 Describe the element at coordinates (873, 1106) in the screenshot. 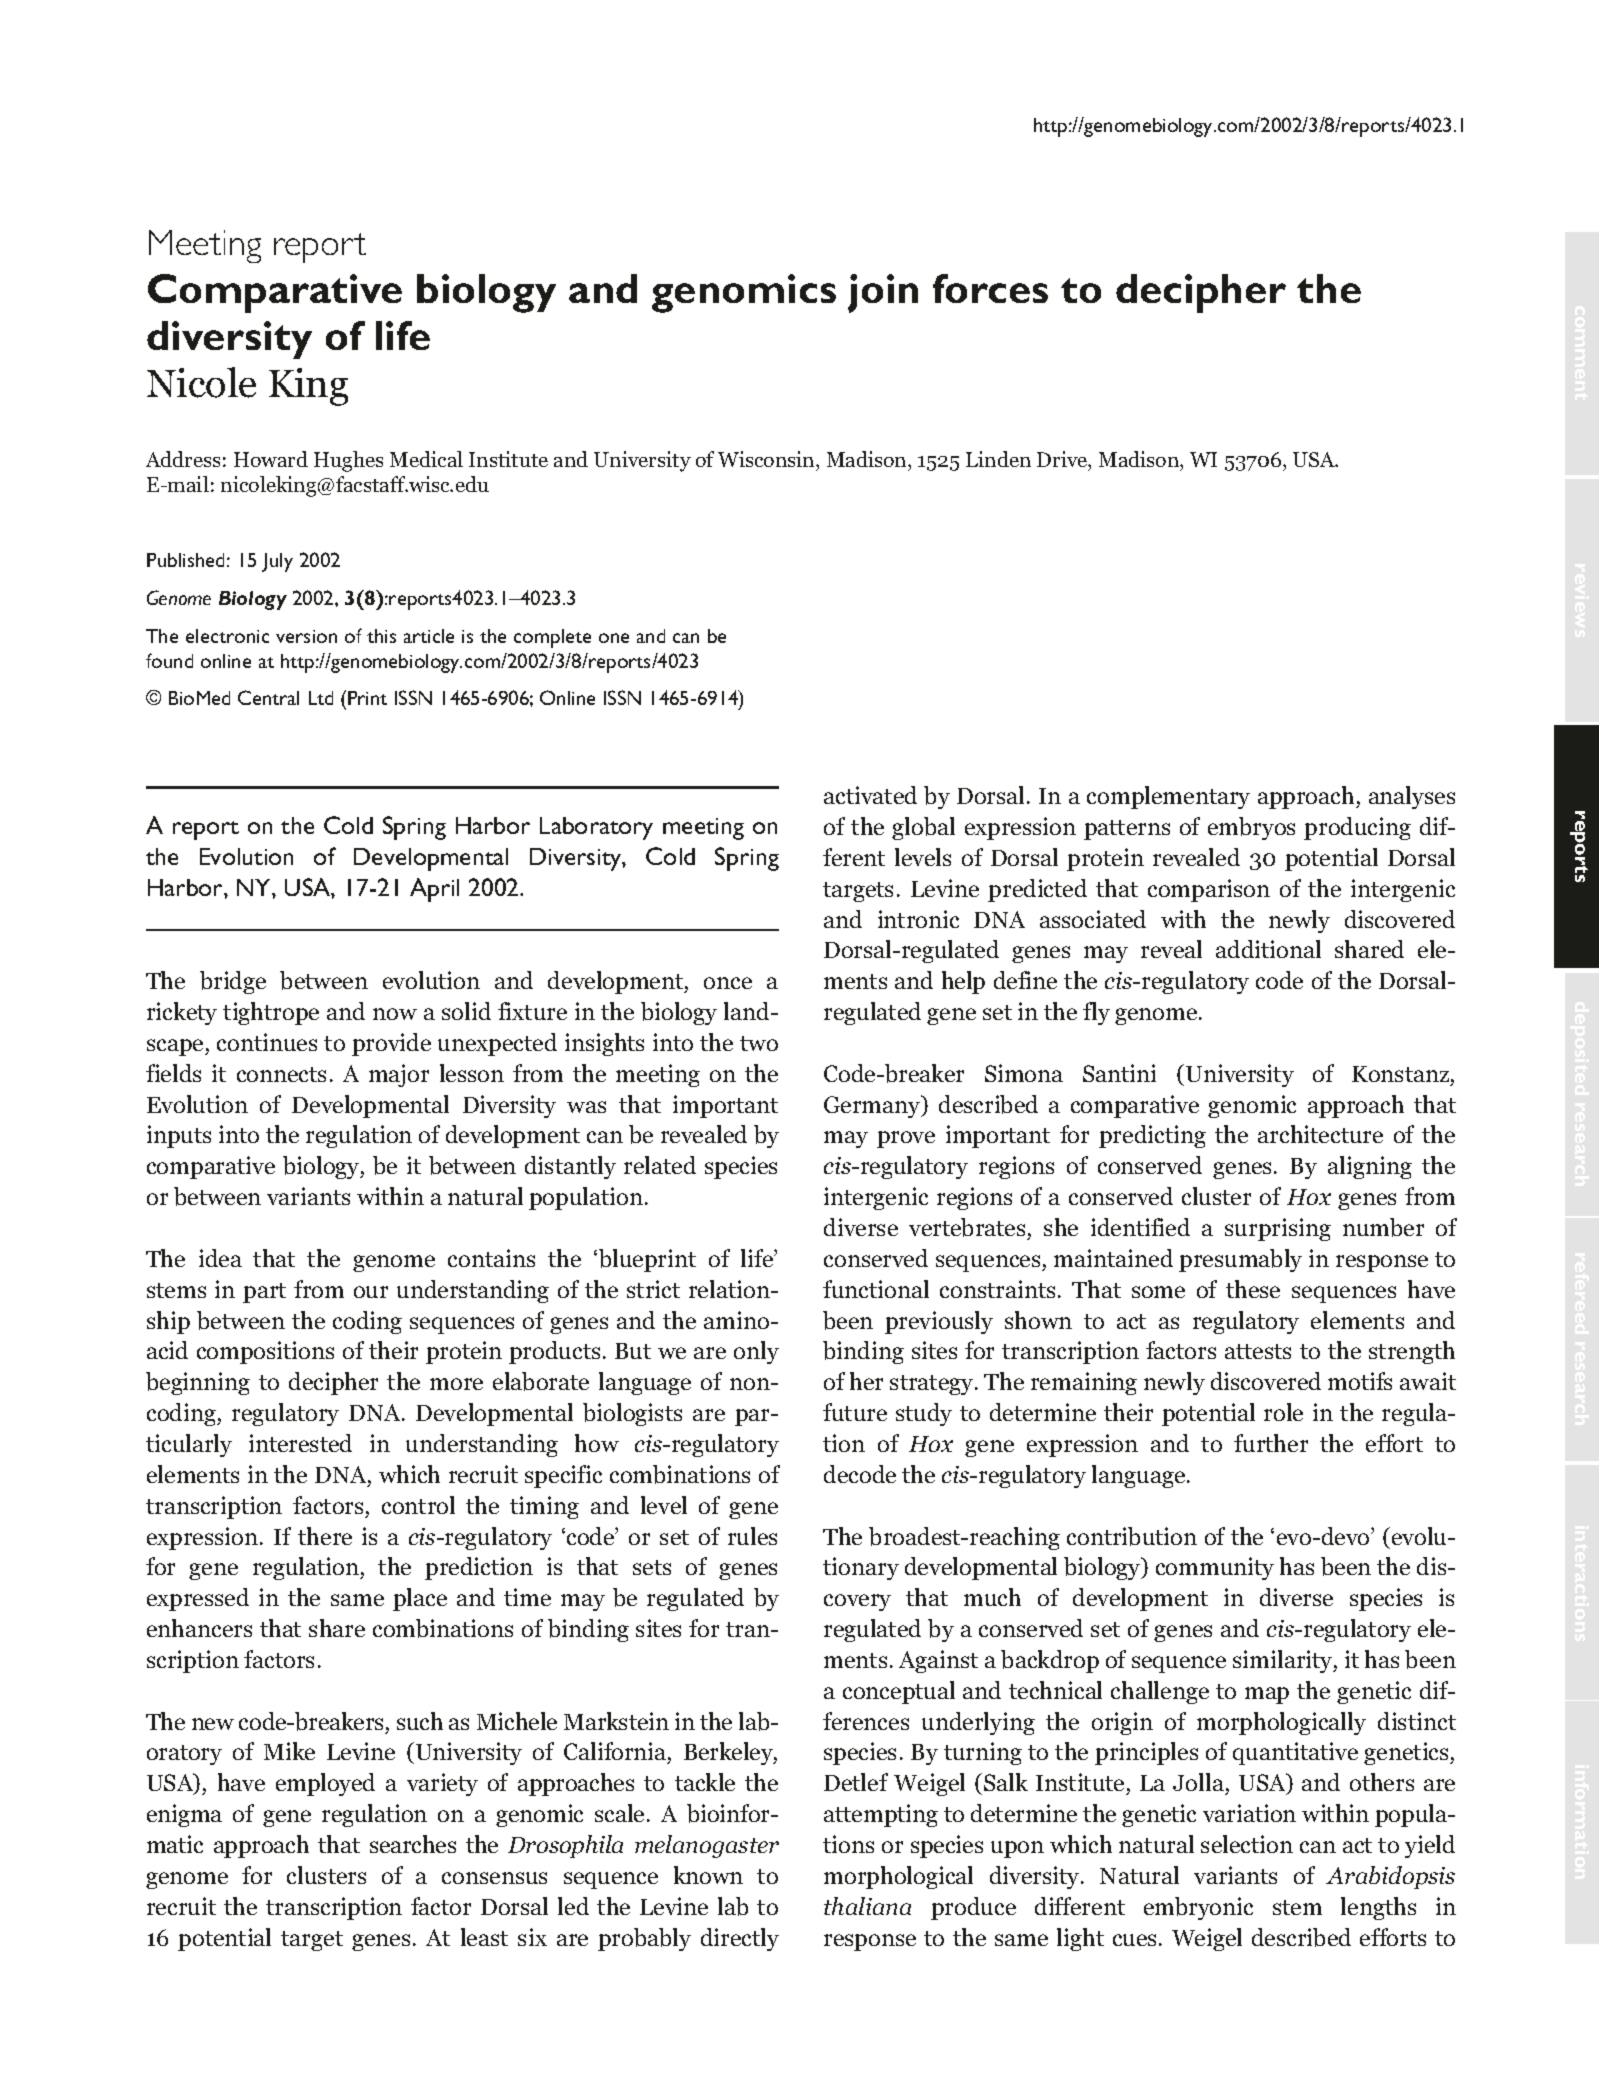

I see `Germany` at that location.
